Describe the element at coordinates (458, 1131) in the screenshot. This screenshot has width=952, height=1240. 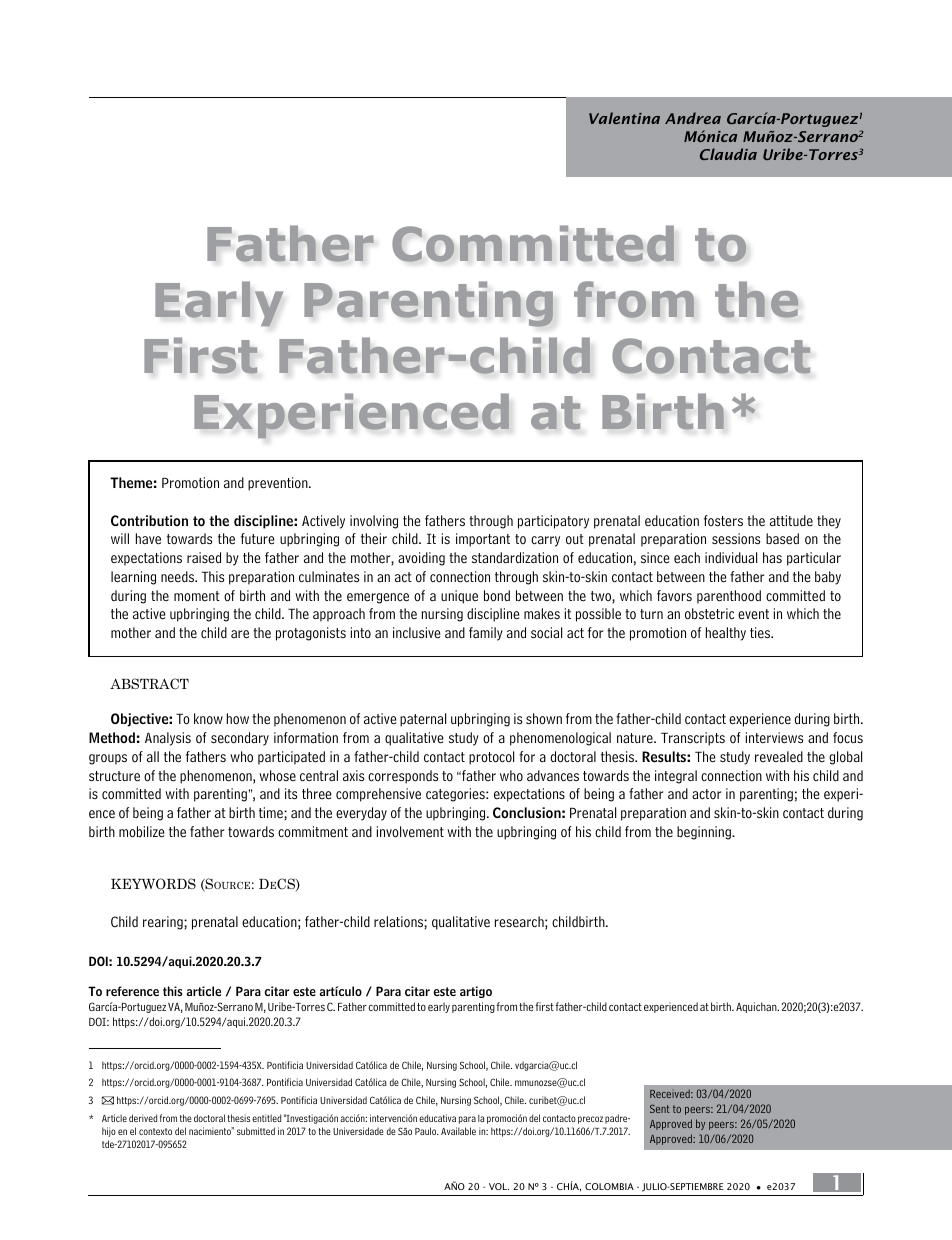
I see `Available` at that location.
